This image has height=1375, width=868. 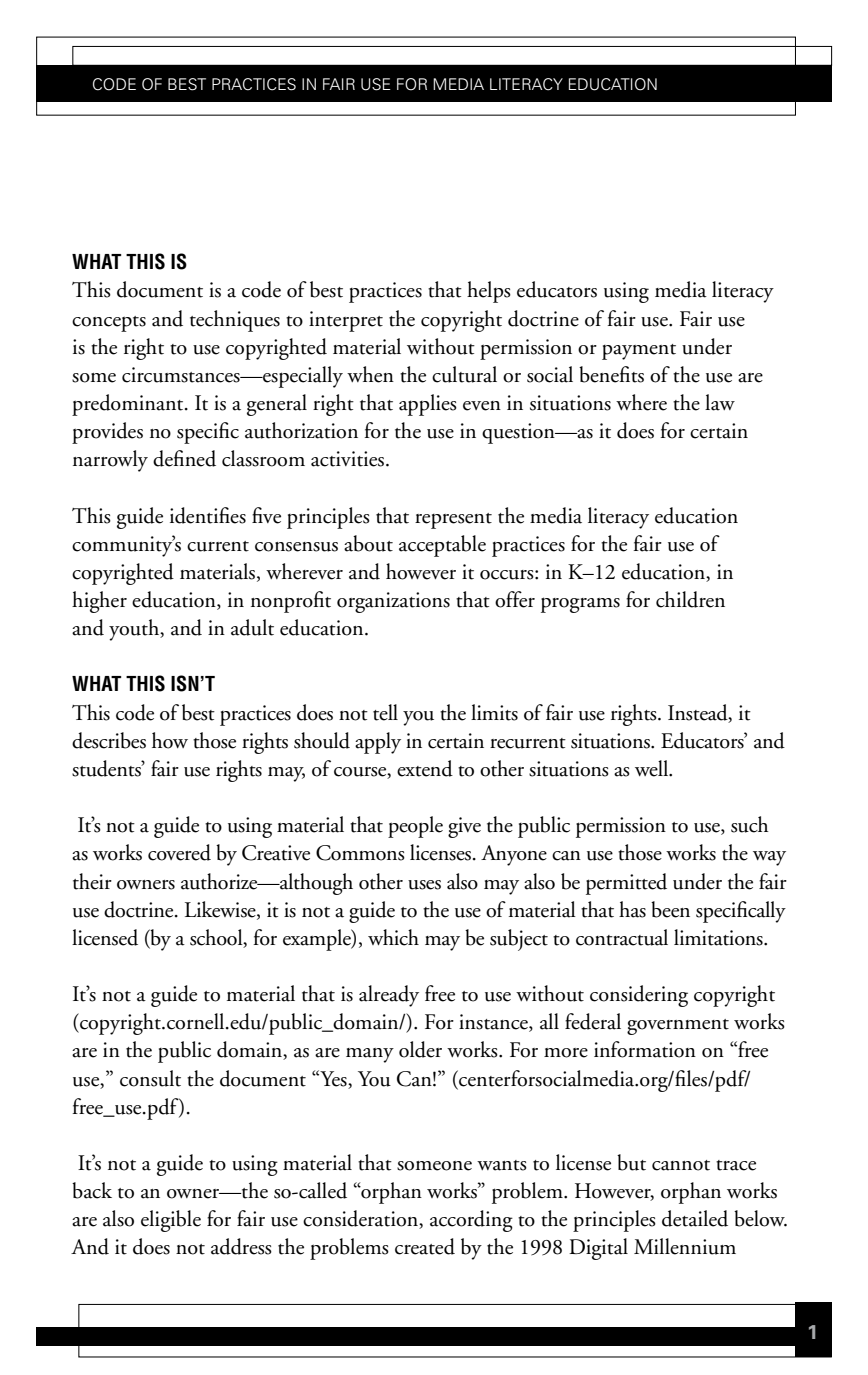 I want to click on children, so click(x=690, y=599).
